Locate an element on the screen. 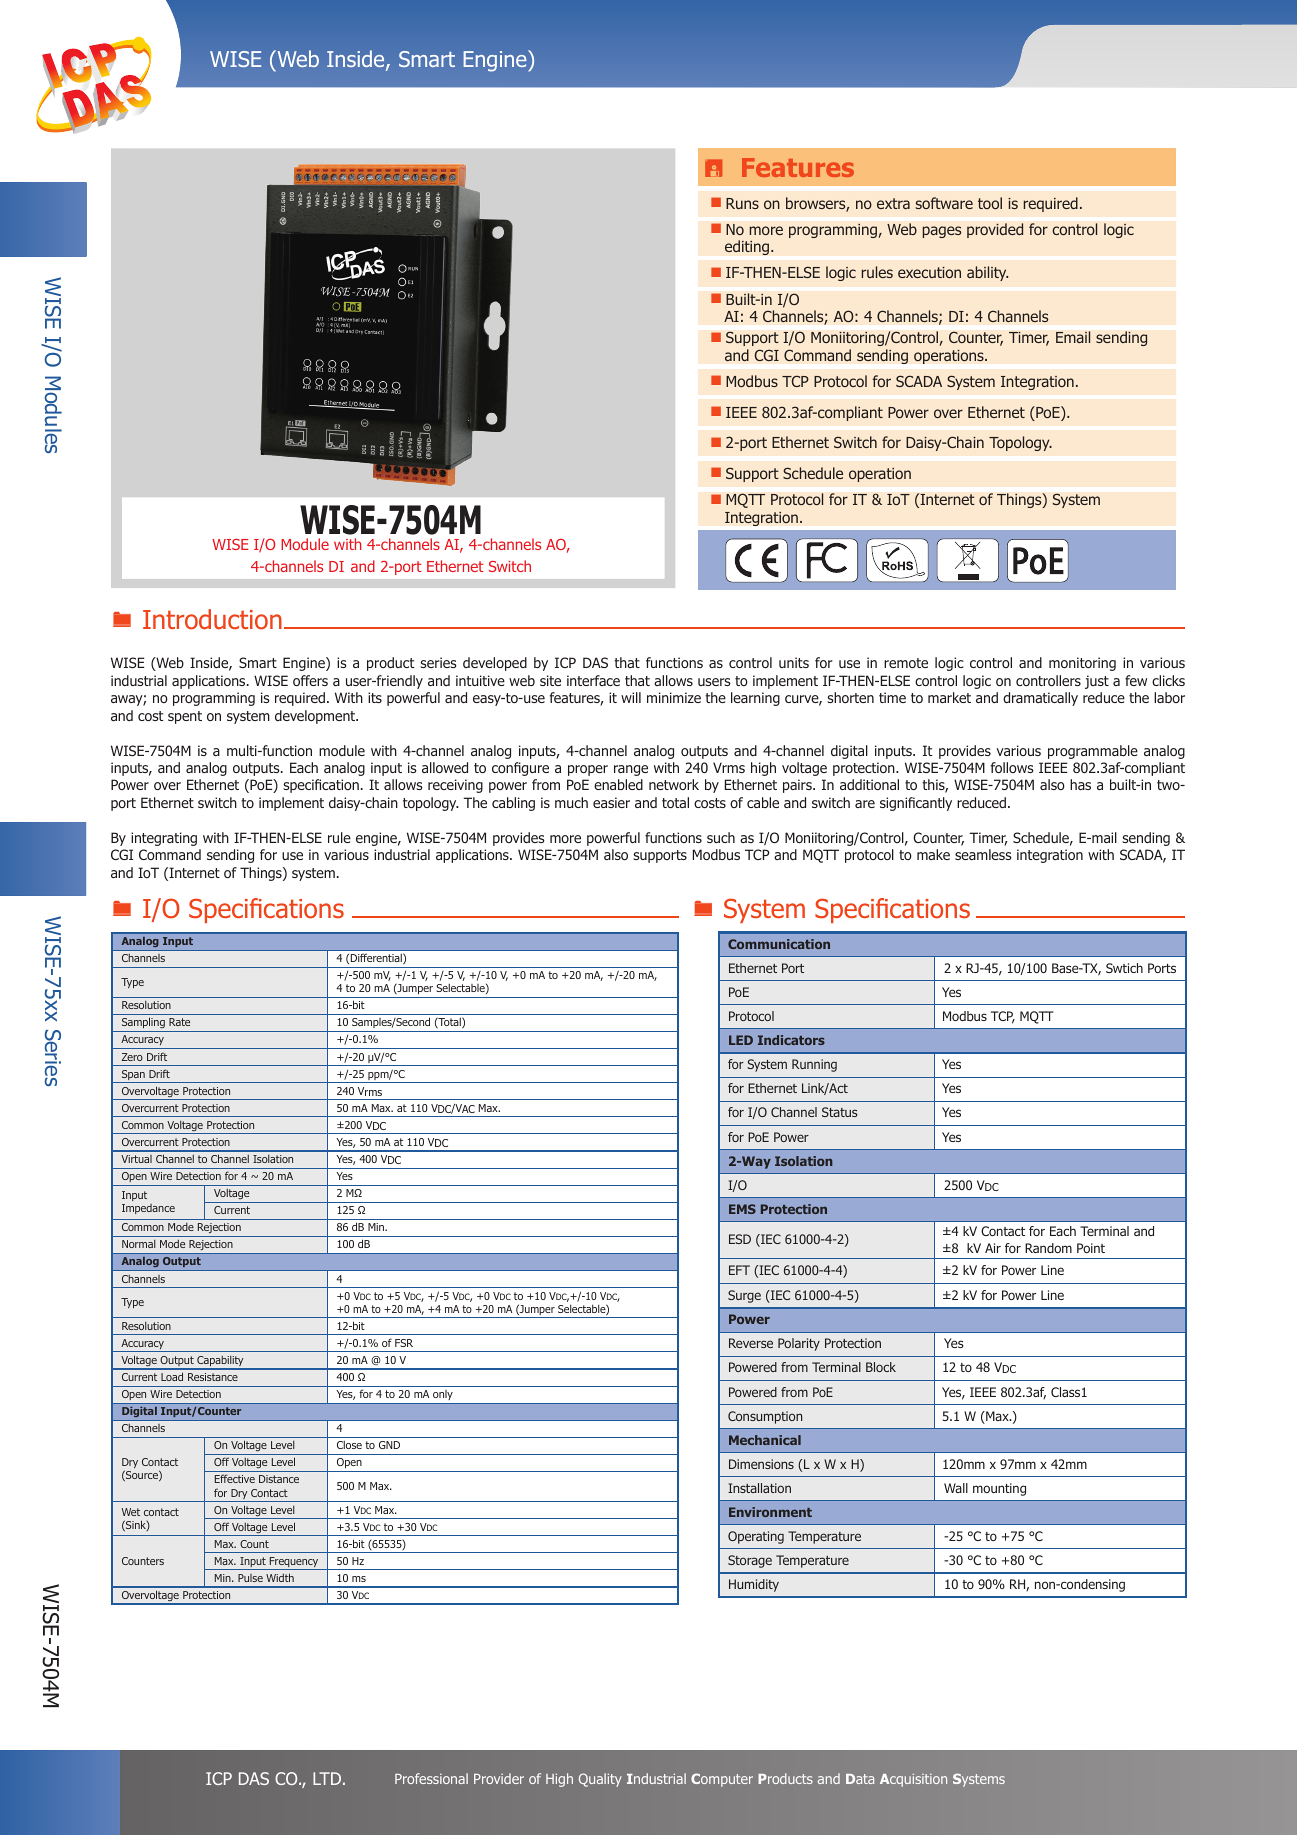 This screenshot has height=1835, width=1297. Communication is located at coordinates (779, 944).
